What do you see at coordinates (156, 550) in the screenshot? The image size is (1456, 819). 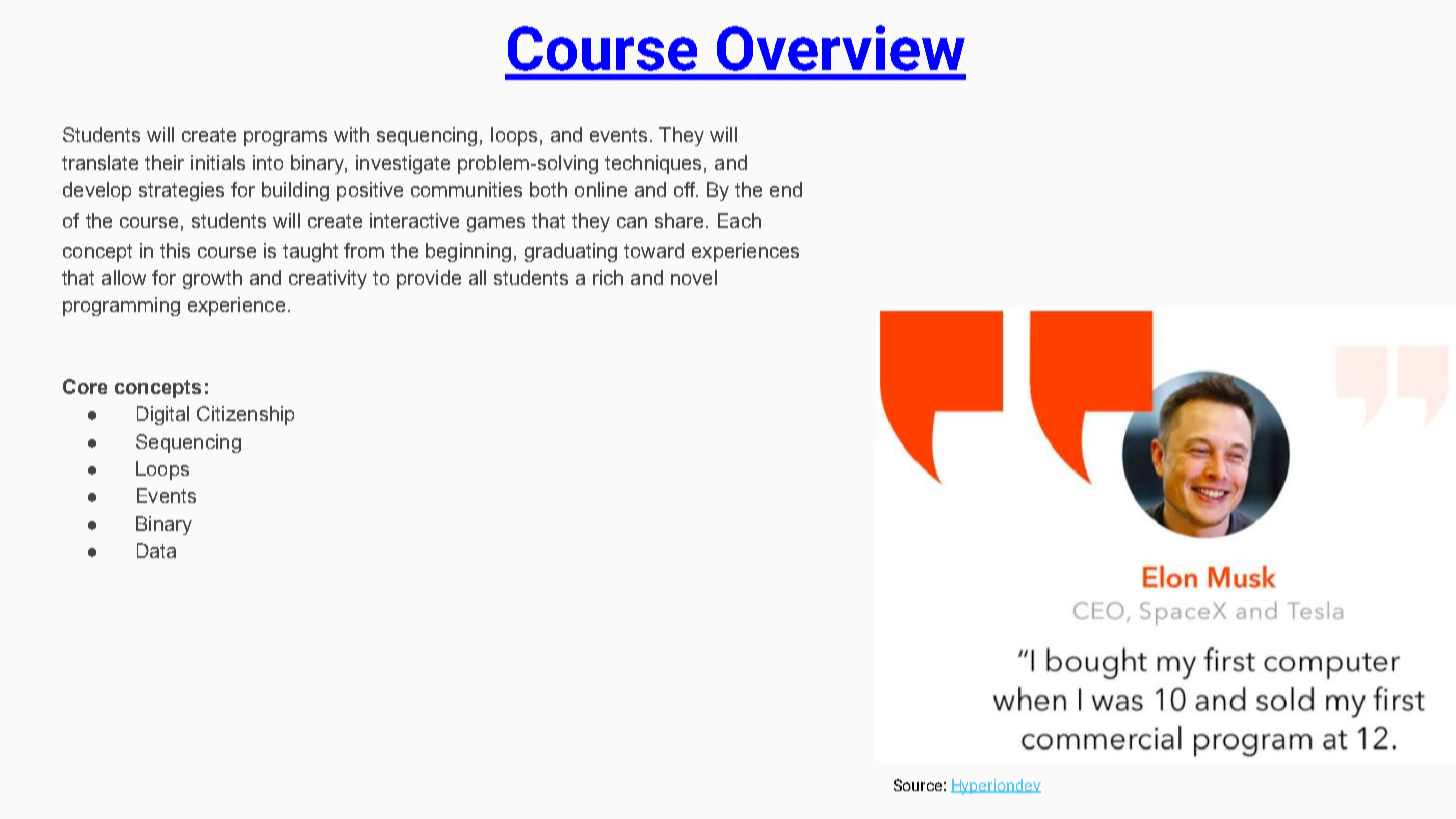 I see `Data` at bounding box center [156, 550].
